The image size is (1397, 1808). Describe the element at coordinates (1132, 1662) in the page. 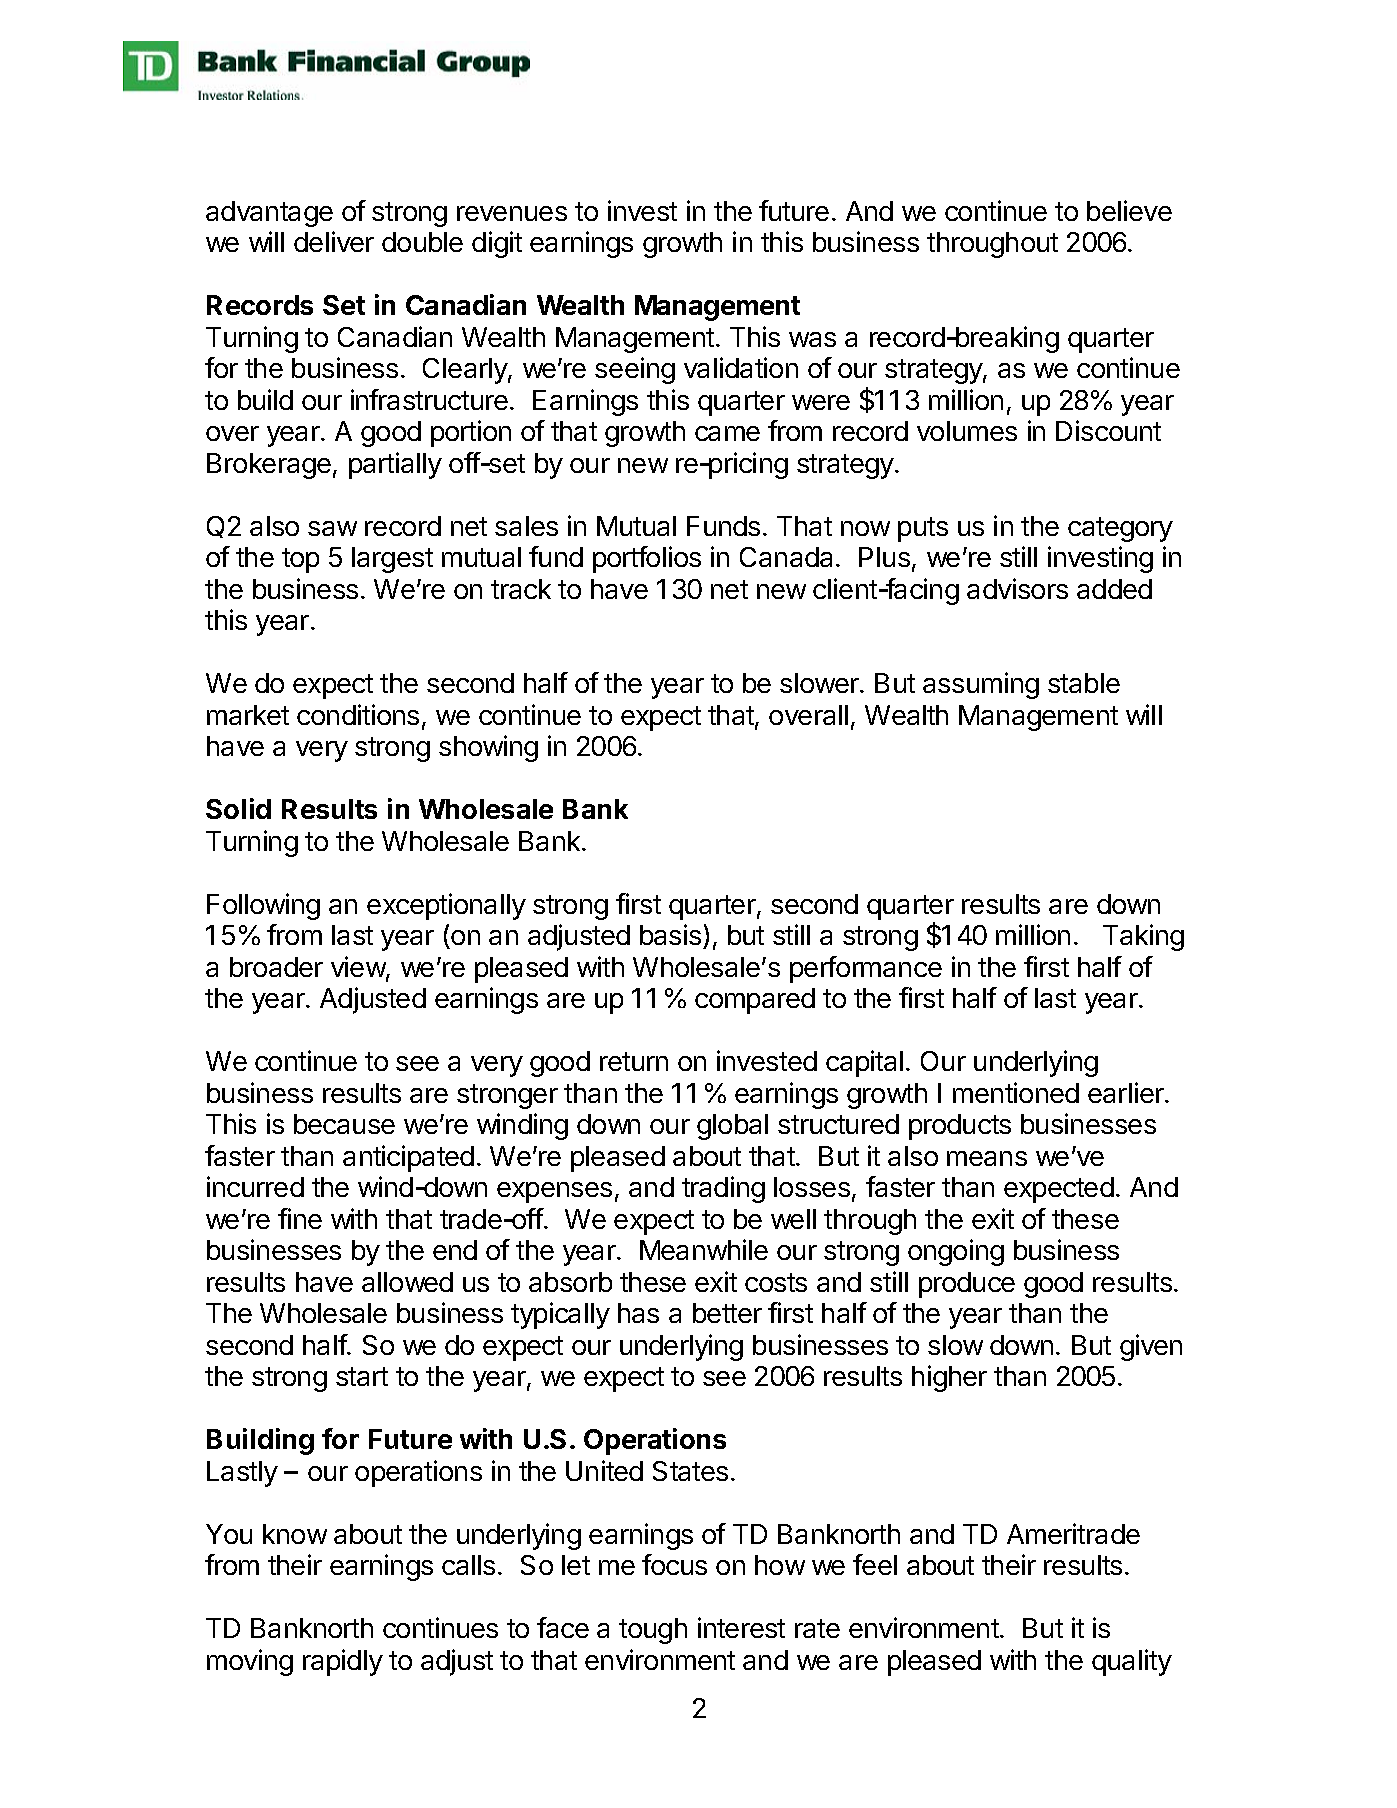

I see `quality` at that location.
